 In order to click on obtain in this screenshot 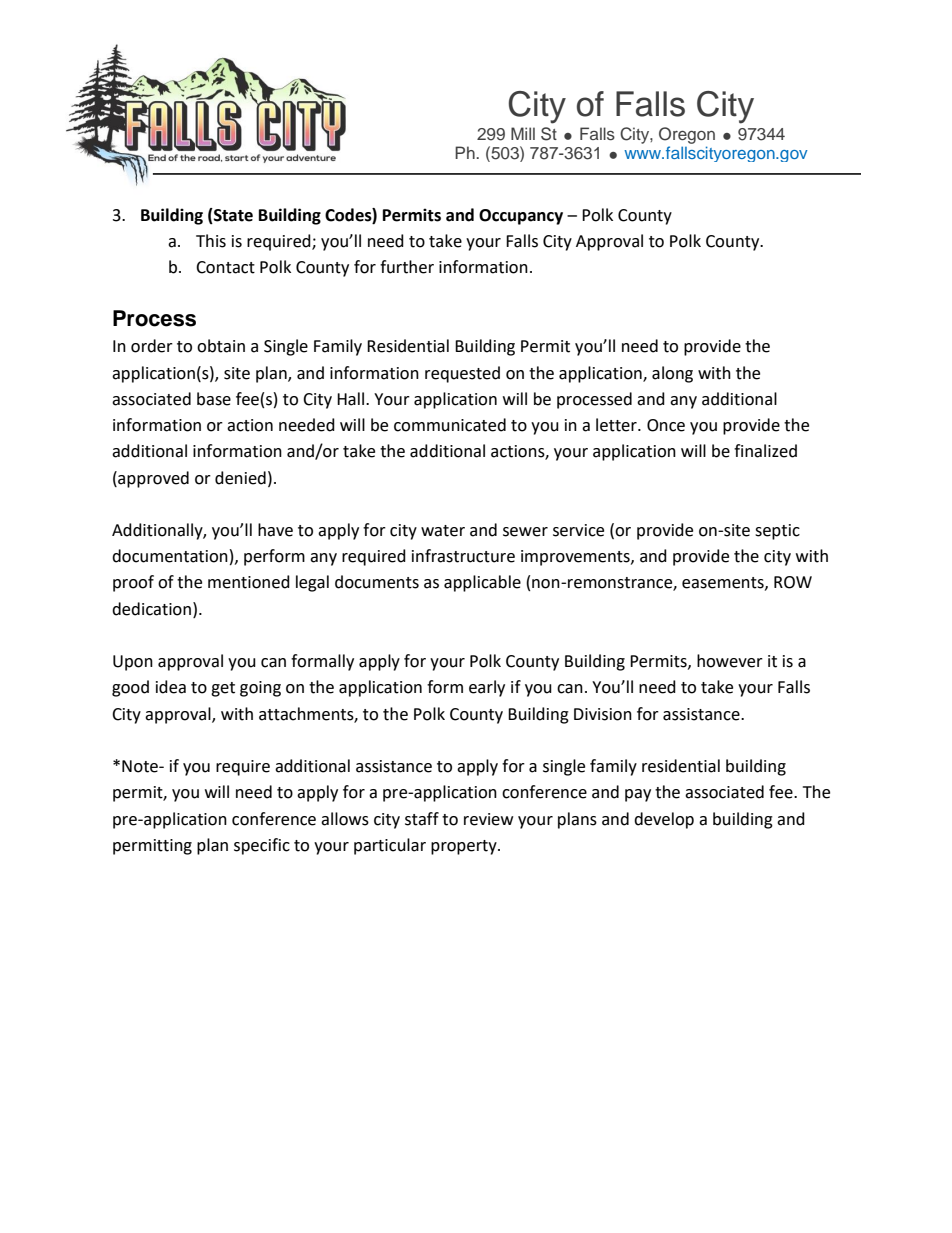, I will do `click(221, 346)`.
